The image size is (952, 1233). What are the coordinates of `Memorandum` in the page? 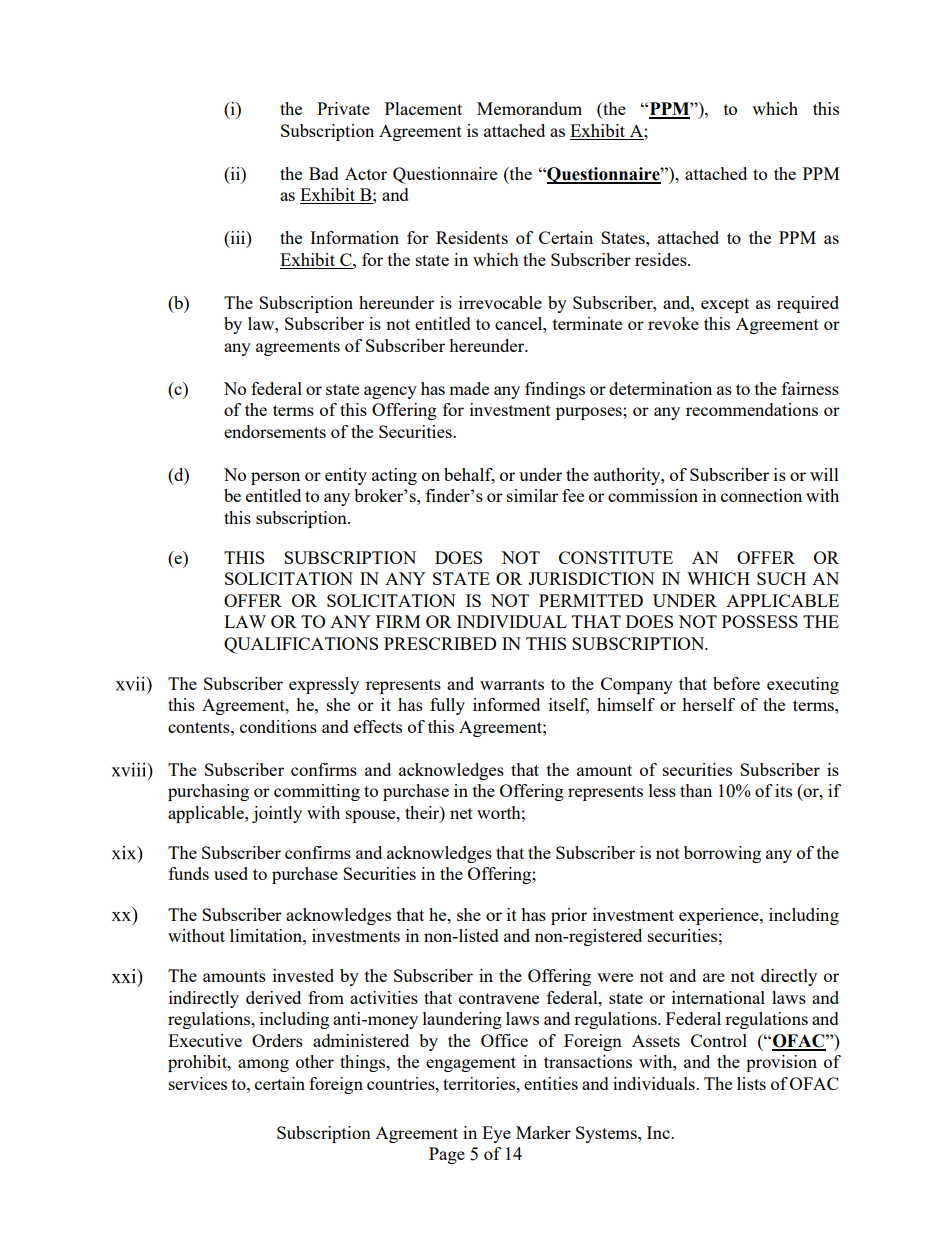 It's located at (529, 108).
